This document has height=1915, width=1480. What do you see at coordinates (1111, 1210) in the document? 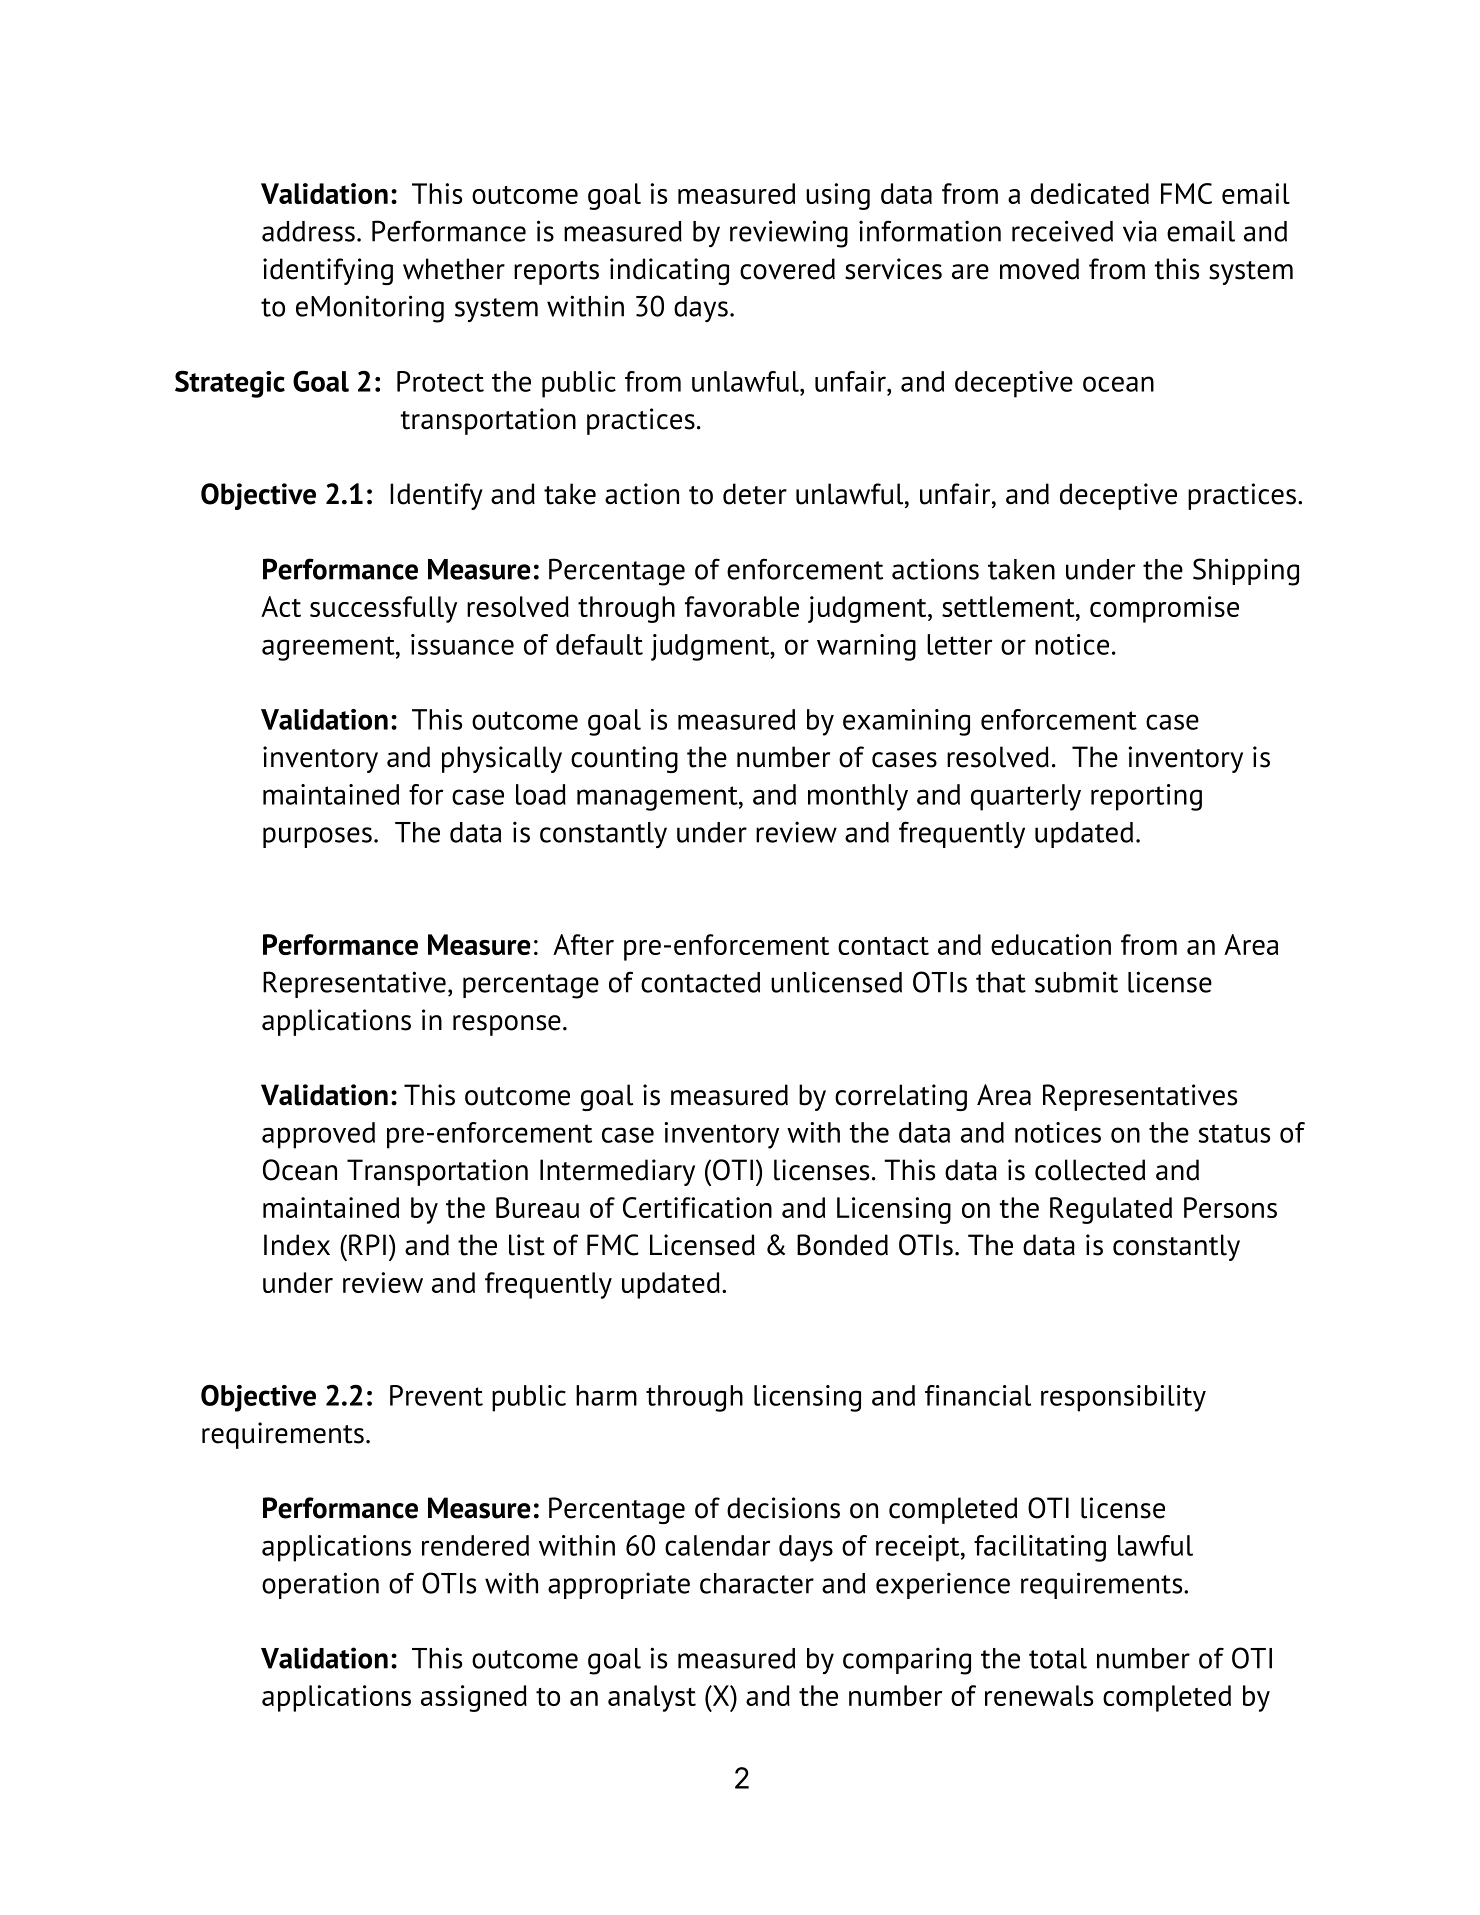
I see `Regulated` at bounding box center [1111, 1210].
